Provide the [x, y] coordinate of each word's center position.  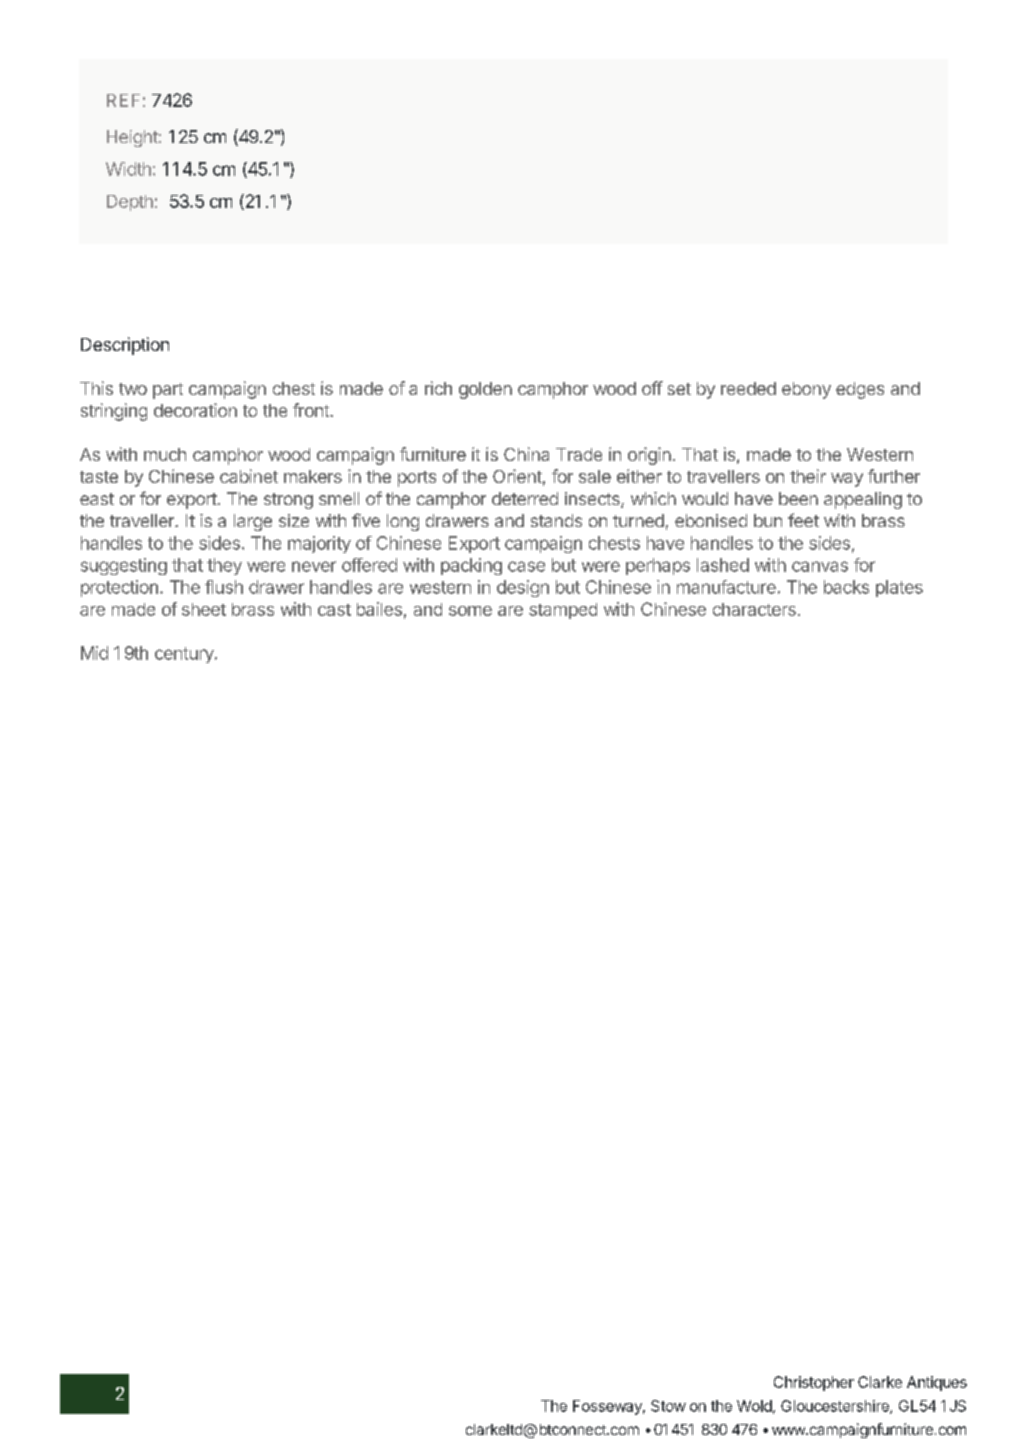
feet [803, 520]
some [470, 611]
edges [860, 390]
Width [128, 169]
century [185, 655]
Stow [668, 1406]
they [224, 566]
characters [754, 609]
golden [485, 390]
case [526, 566]
